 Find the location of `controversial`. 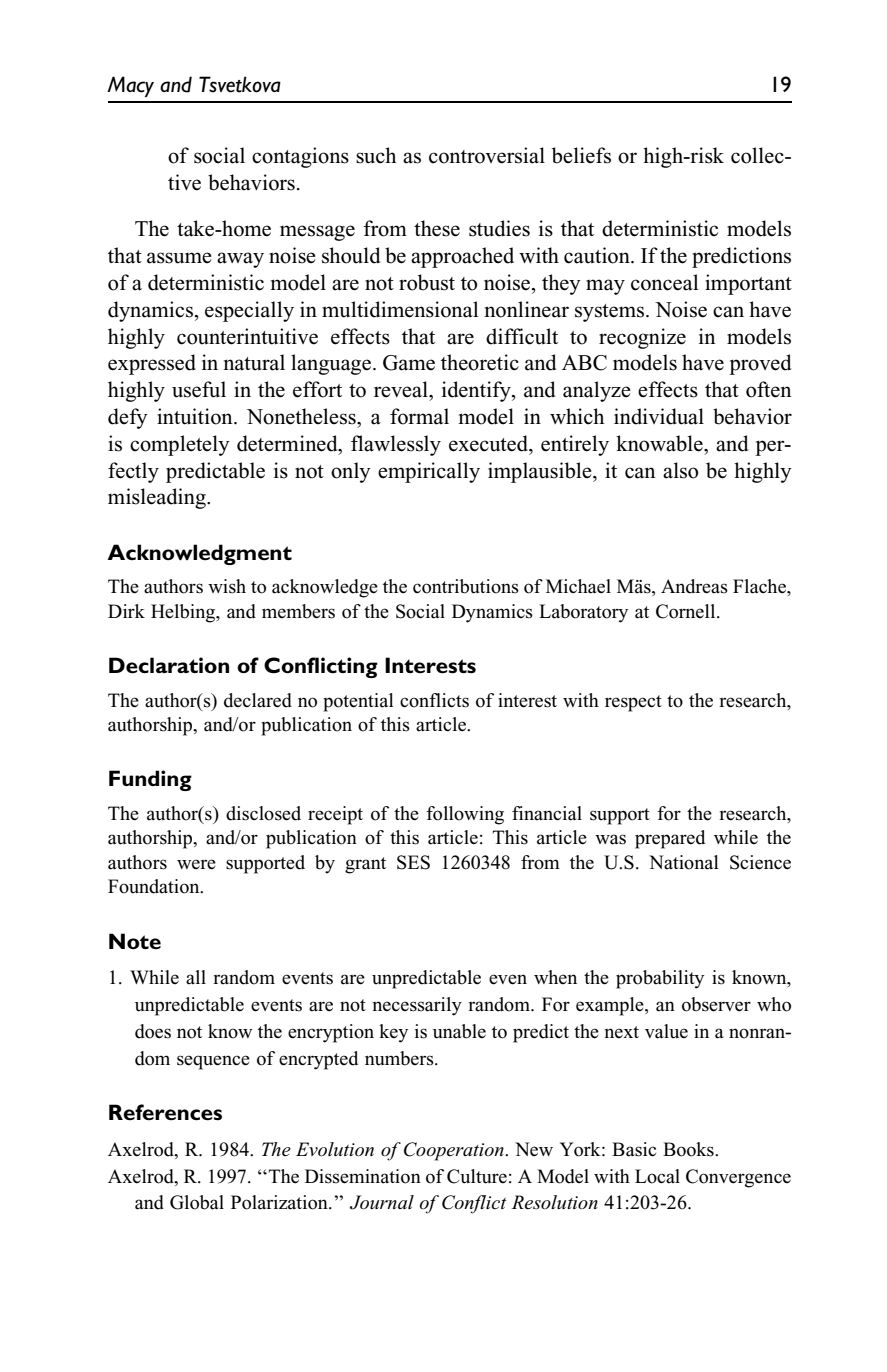

controversial is located at coordinates (487, 155).
